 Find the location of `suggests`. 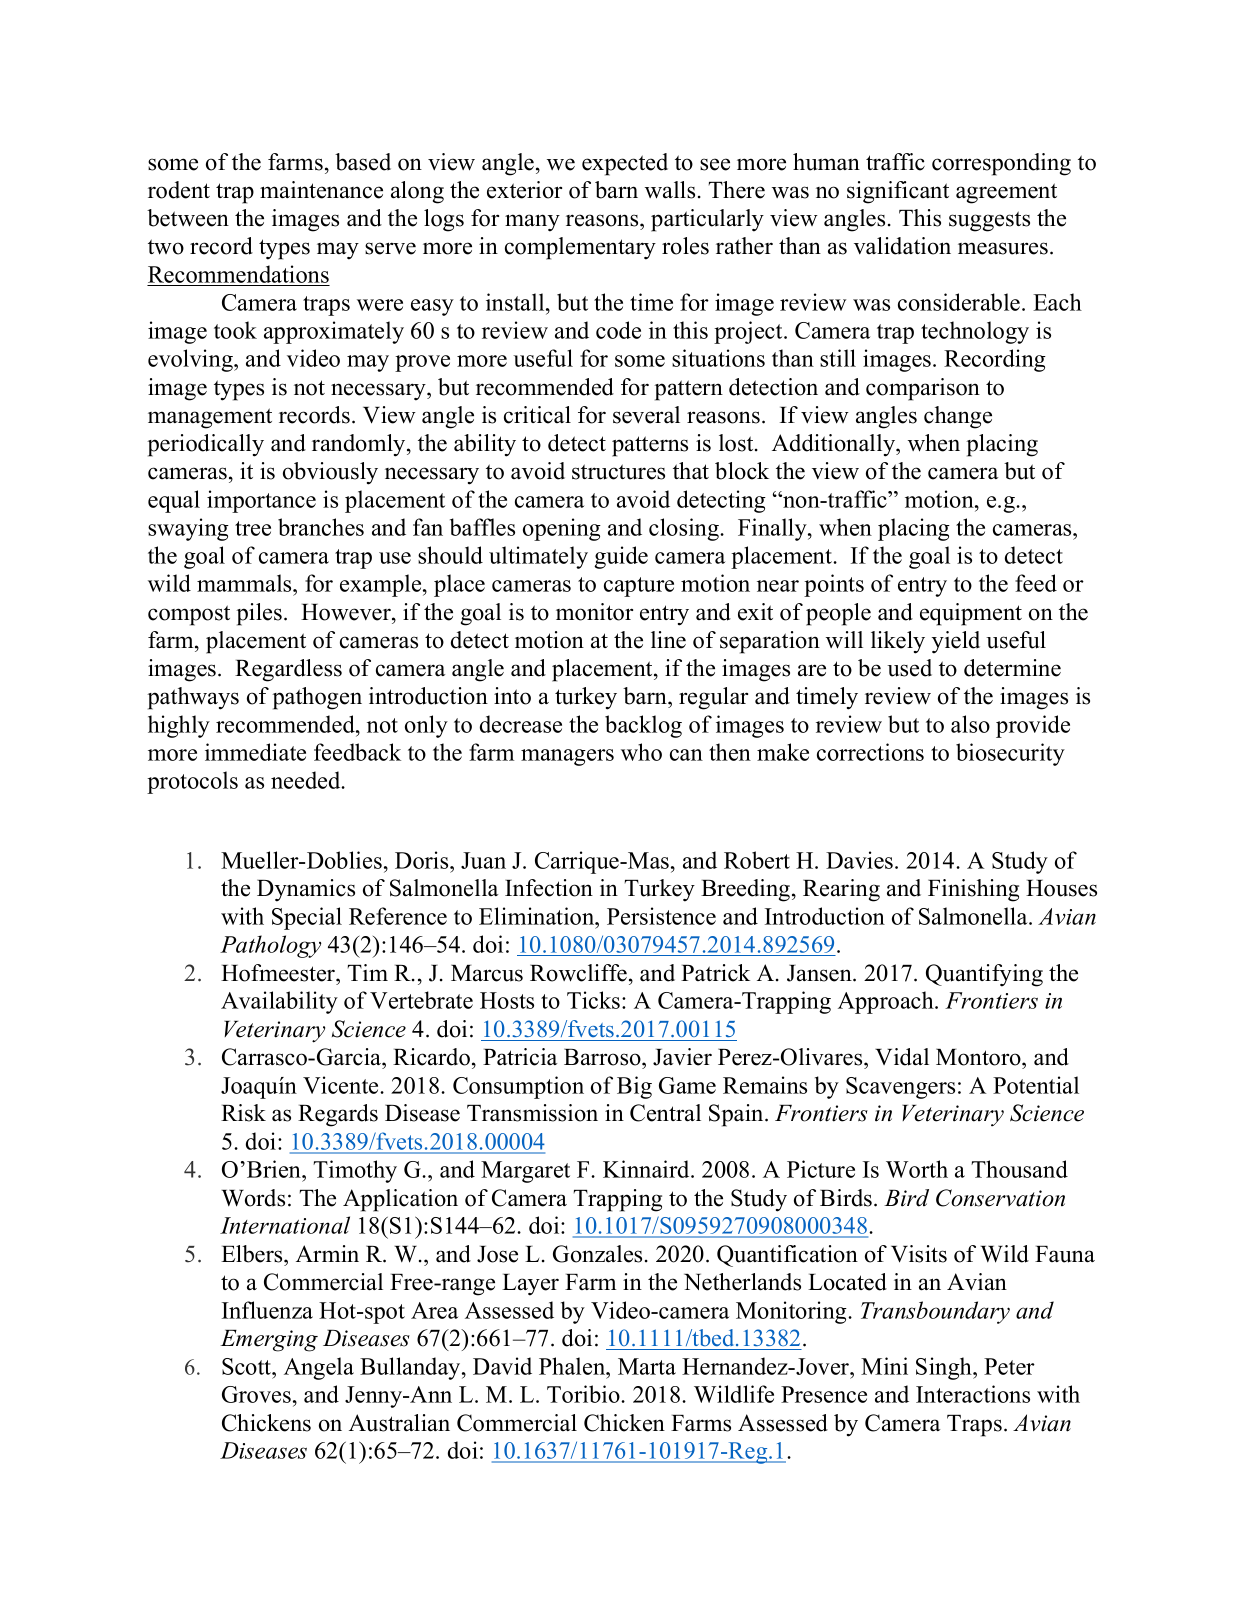

suggests is located at coordinates (989, 221).
